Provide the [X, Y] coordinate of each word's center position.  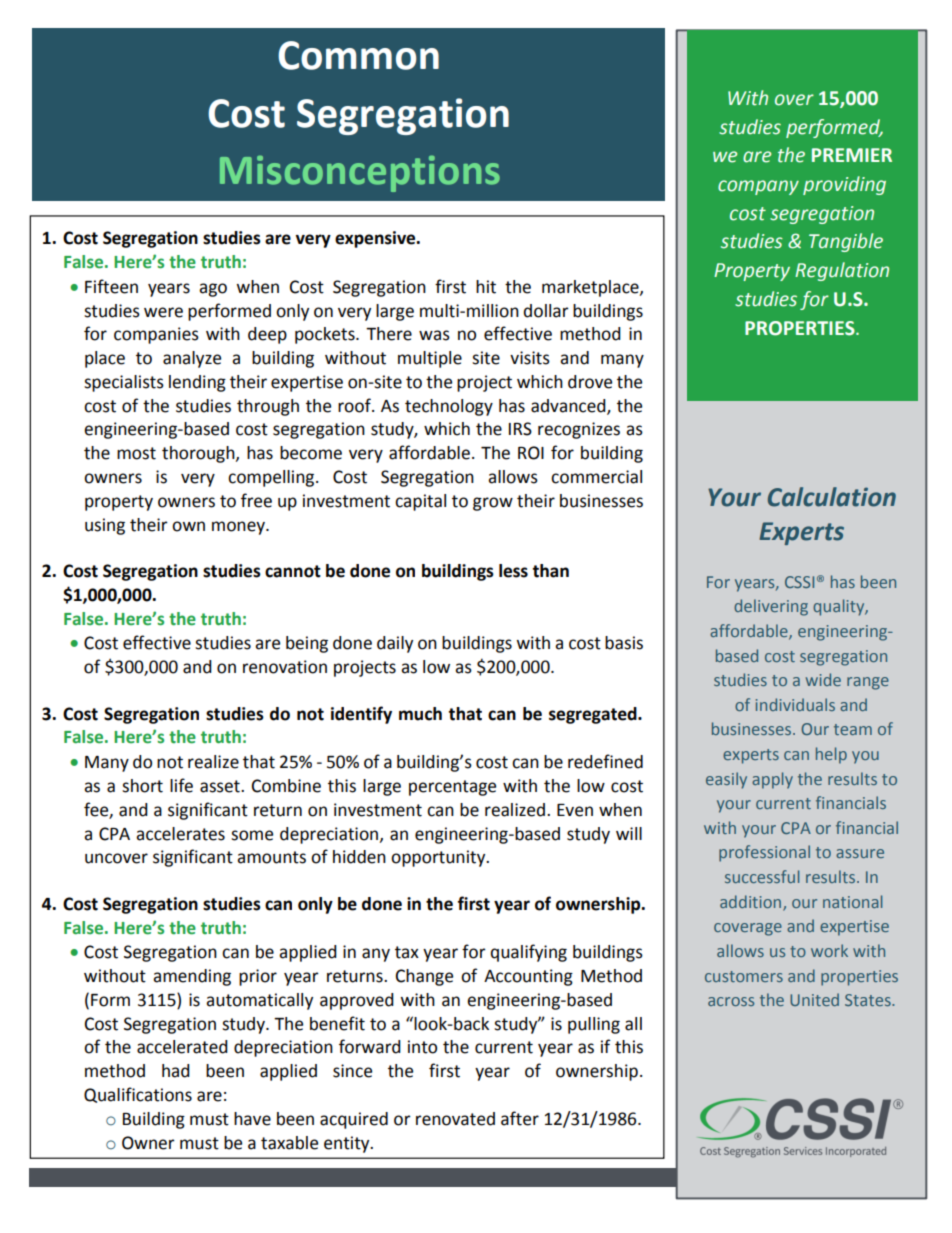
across [731, 1001]
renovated [455, 1119]
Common [358, 55]
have [252, 1119]
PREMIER [852, 155]
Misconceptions [360, 174]
